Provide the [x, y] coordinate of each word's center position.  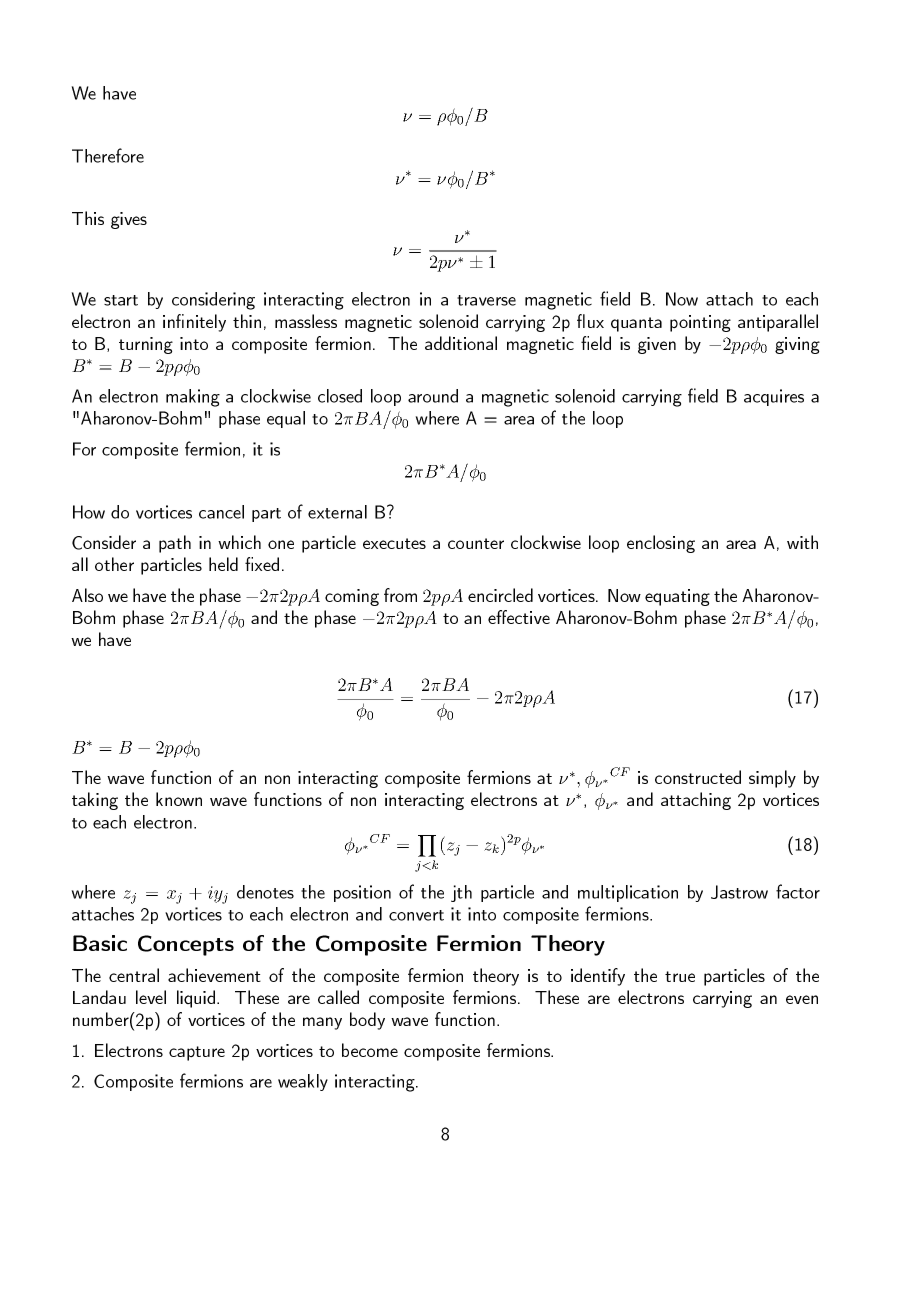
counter [476, 543]
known [179, 799]
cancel [221, 512]
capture [197, 1053]
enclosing [661, 544]
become [370, 1050]
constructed [698, 777]
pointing [700, 323]
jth [461, 893]
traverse [486, 300]
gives [129, 220]
